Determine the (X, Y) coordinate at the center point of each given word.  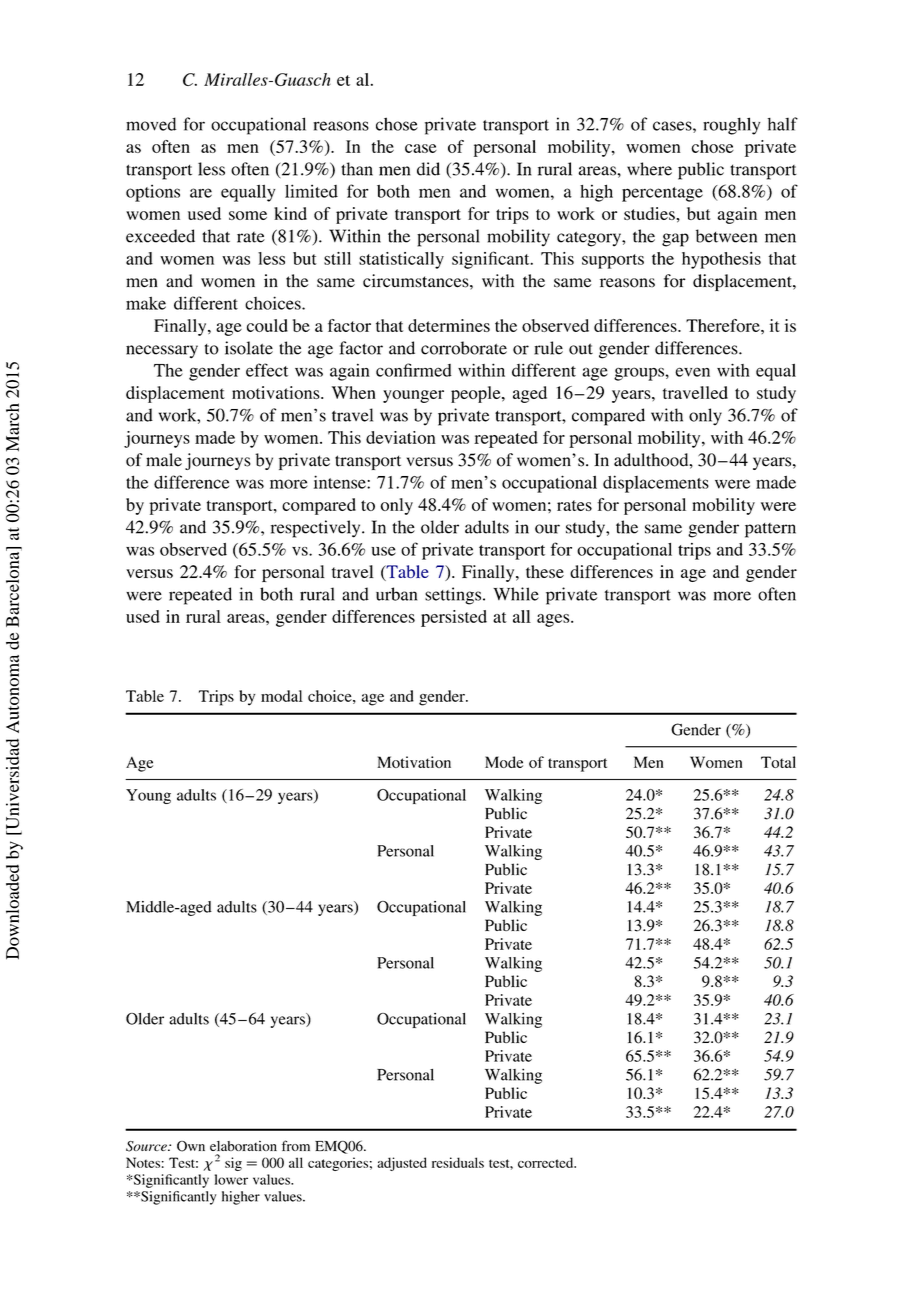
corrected (547, 1162)
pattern (770, 530)
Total (778, 762)
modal (282, 696)
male (164, 460)
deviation (401, 437)
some (248, 215)
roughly (731, 126)
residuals (458, 1162)
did (428, 169)
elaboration (243, 1146)
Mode (504, 762)
